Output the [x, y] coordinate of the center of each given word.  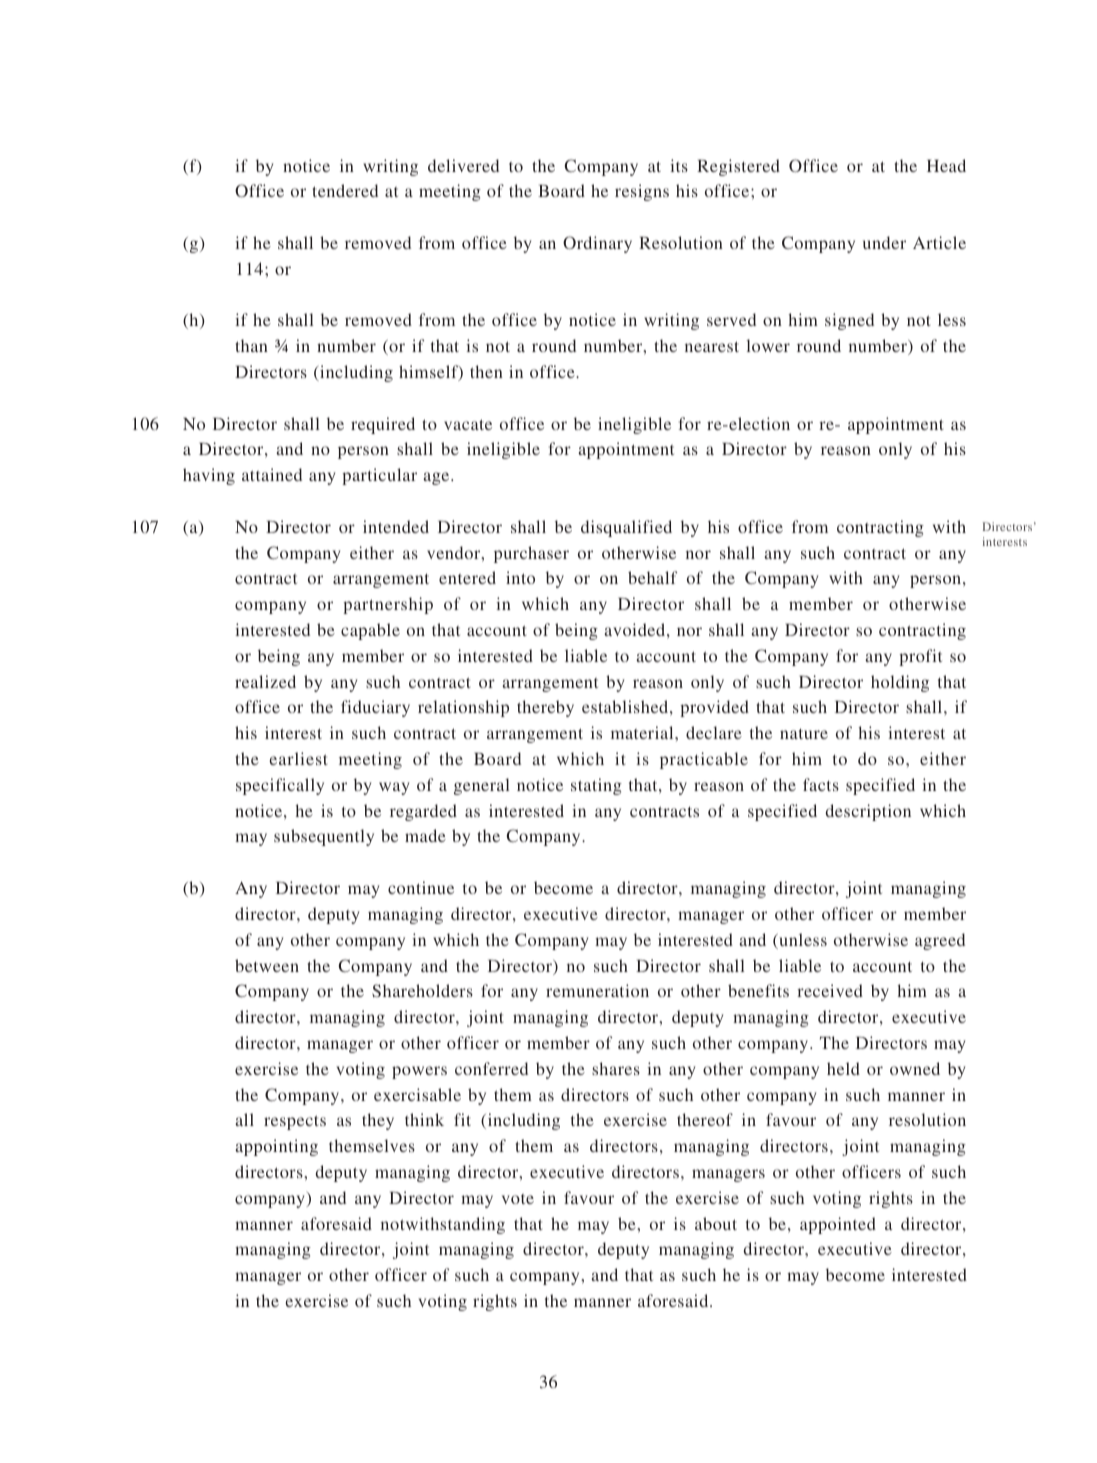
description [868, 812]
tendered [345, 190]
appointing [276, 1147]
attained [272, 474]
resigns [642, 192]
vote [518, 1199]
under [884, 242]
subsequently [324, 837]
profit [920, 657]
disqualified [626, 528]
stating [596, 786]
